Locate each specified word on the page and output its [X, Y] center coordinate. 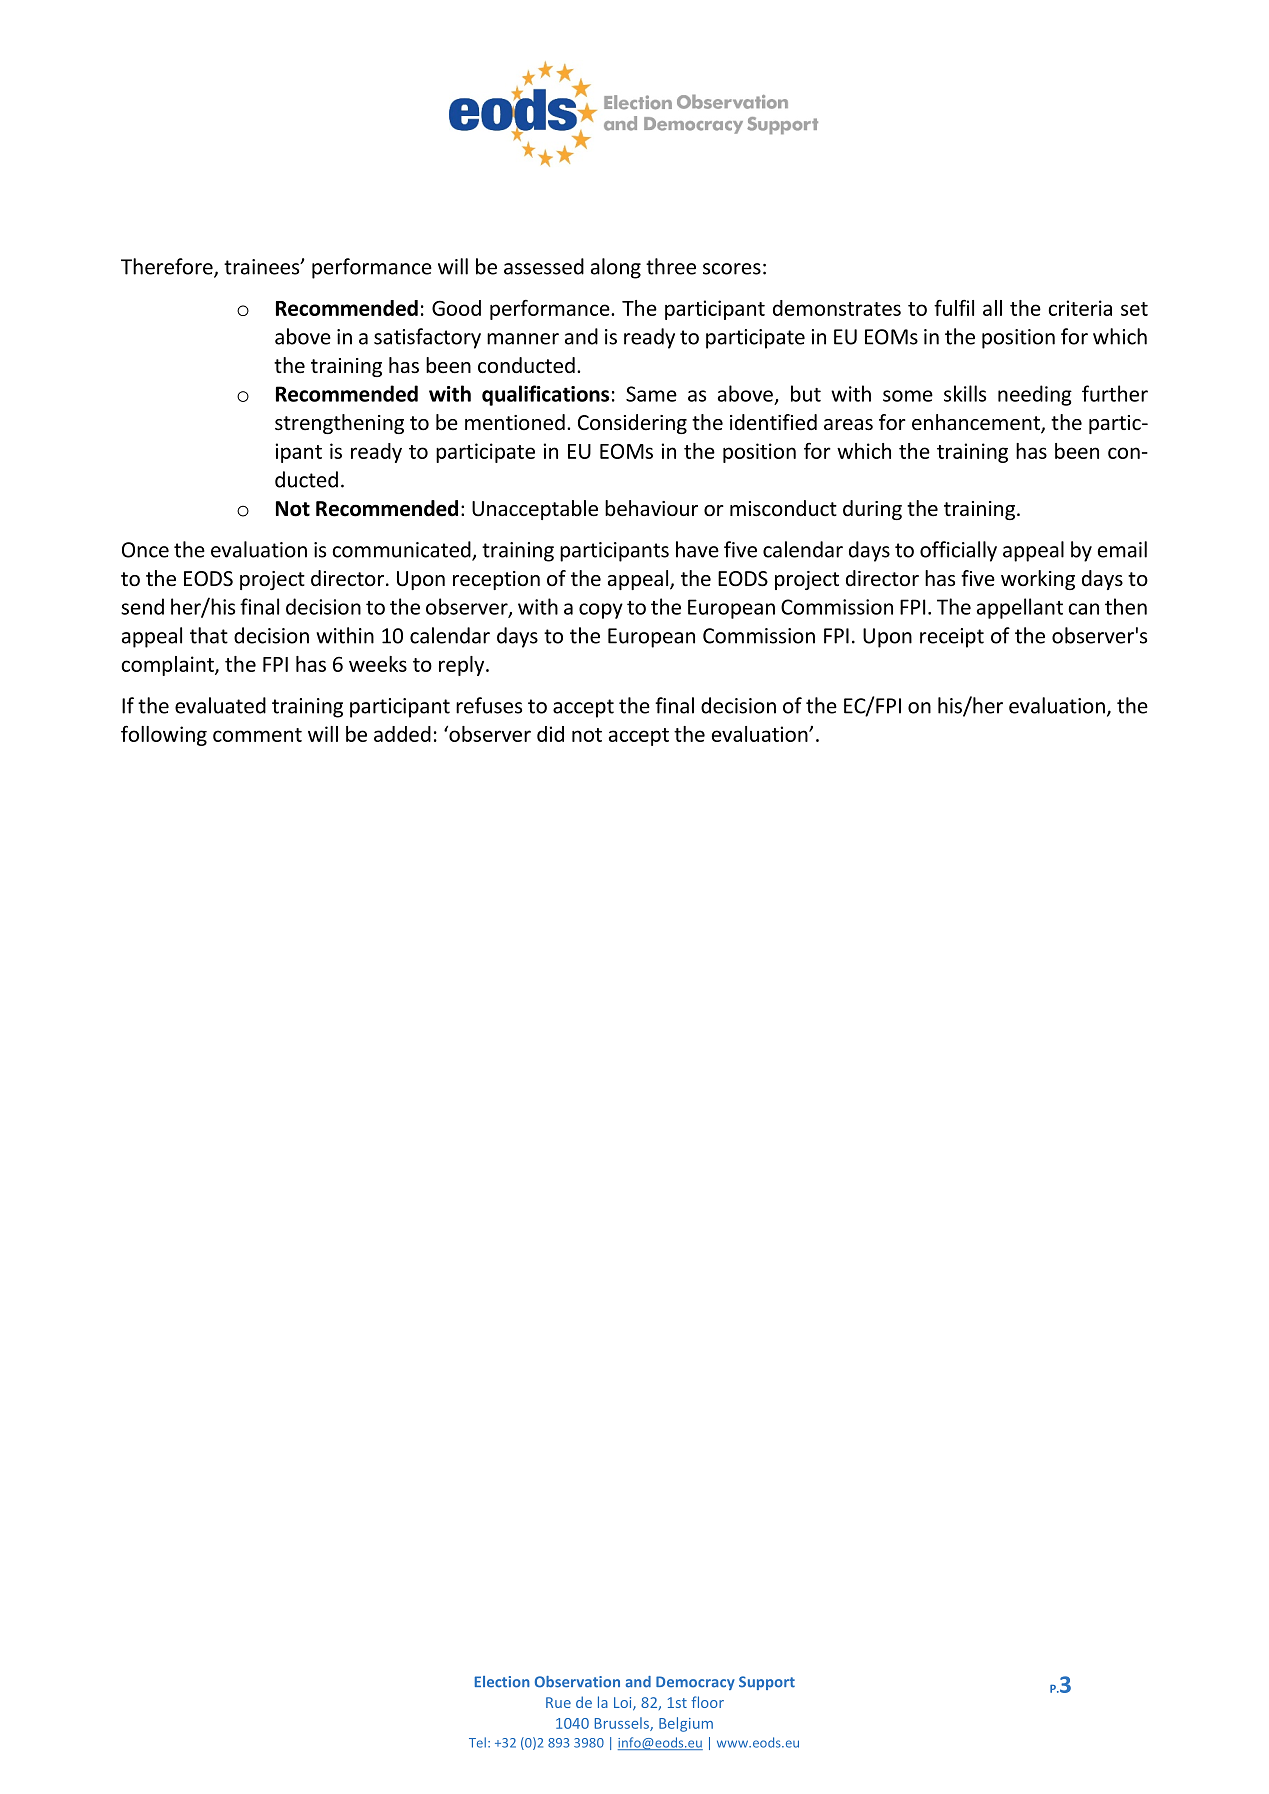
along [616, 268]
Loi [624, 1703]
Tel [477, 1742]
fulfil [954, 308]
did [550, 734]
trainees [263, 267]
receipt [952, 638]
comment [257, 735]
